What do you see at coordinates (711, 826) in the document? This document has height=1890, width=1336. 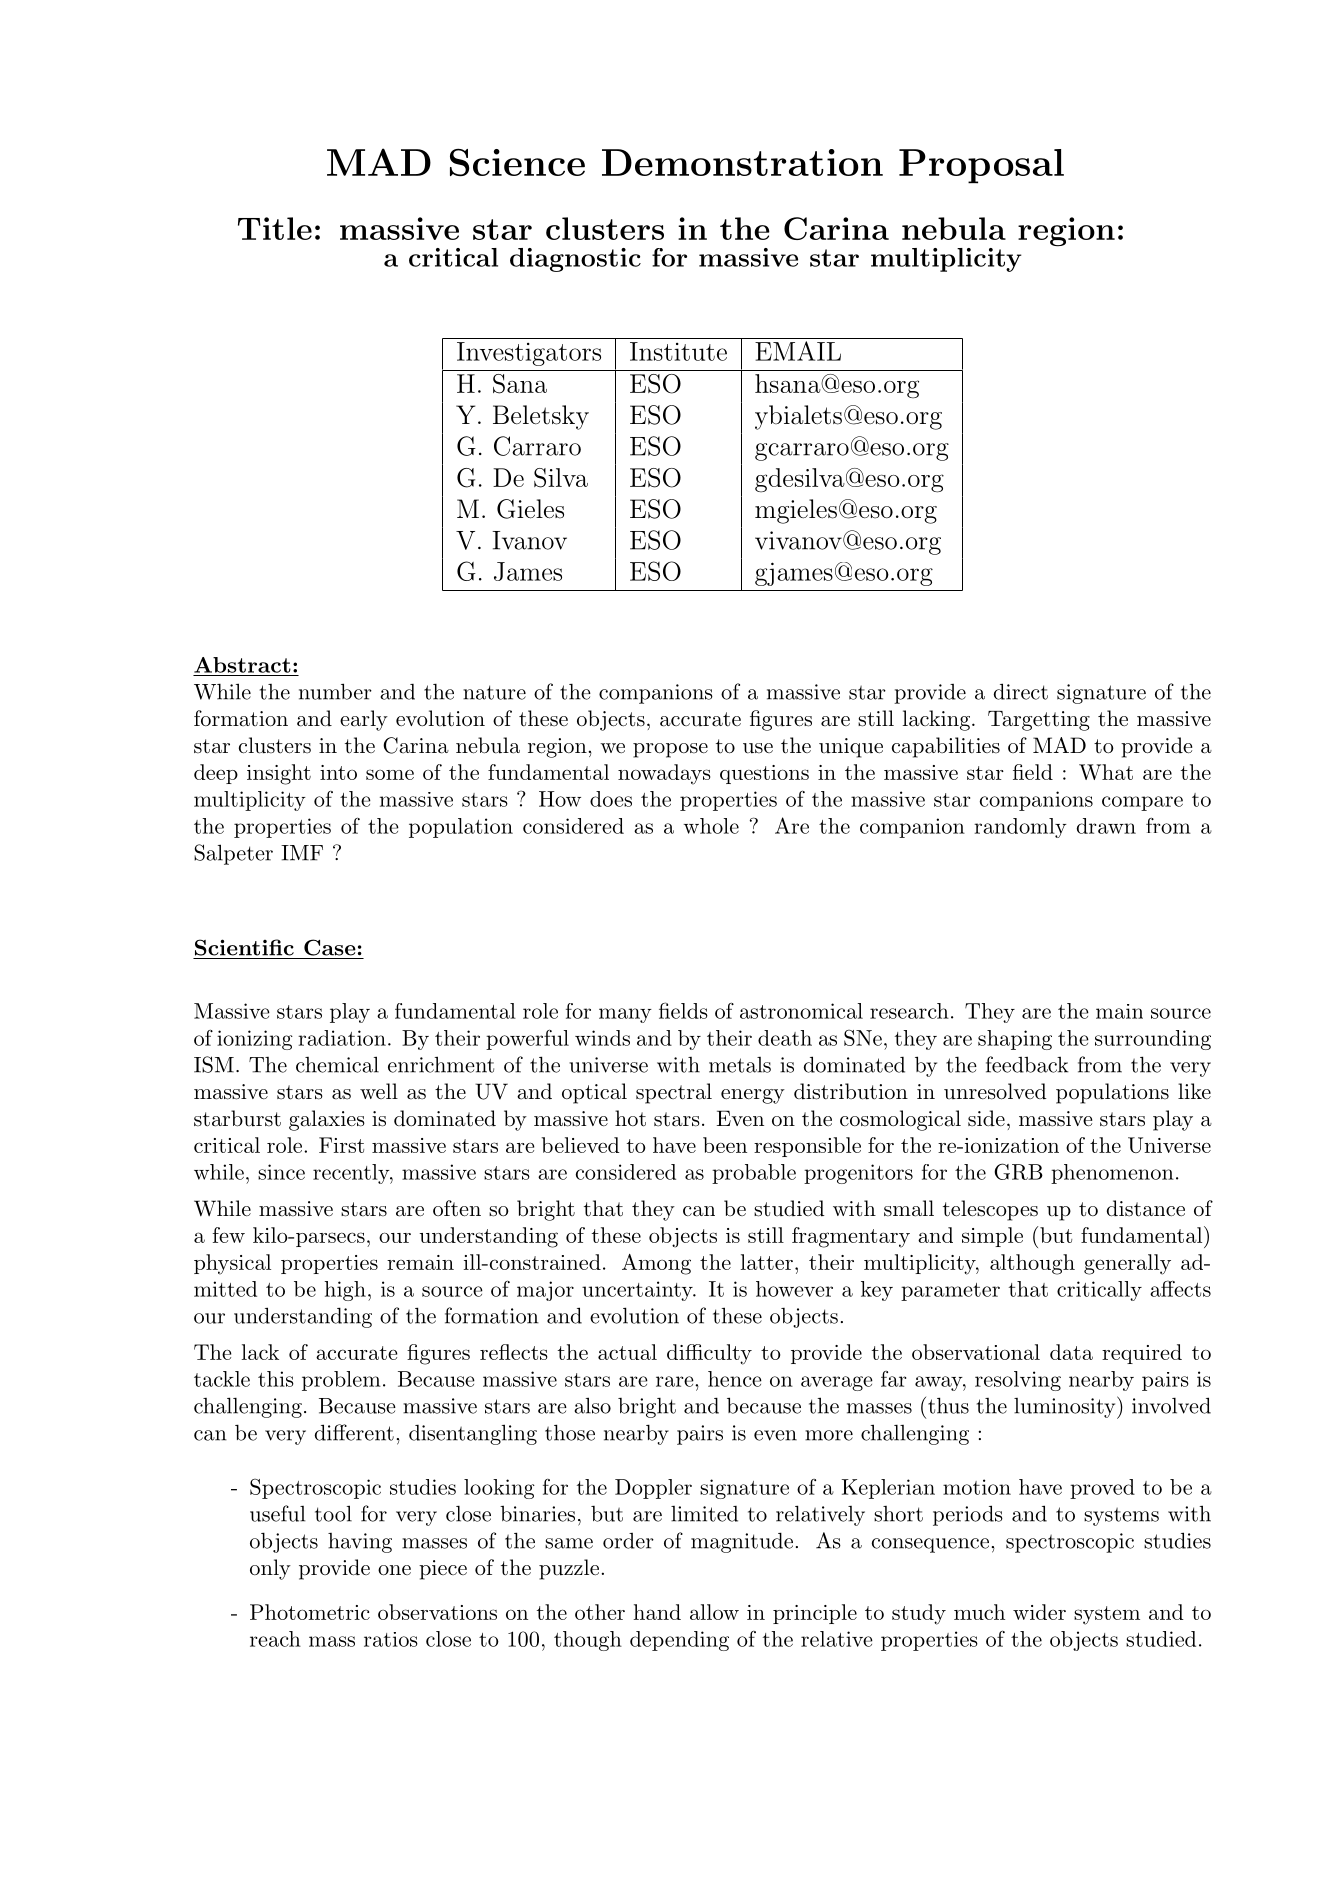 I see `whole` at bounding box center [711, 826].
